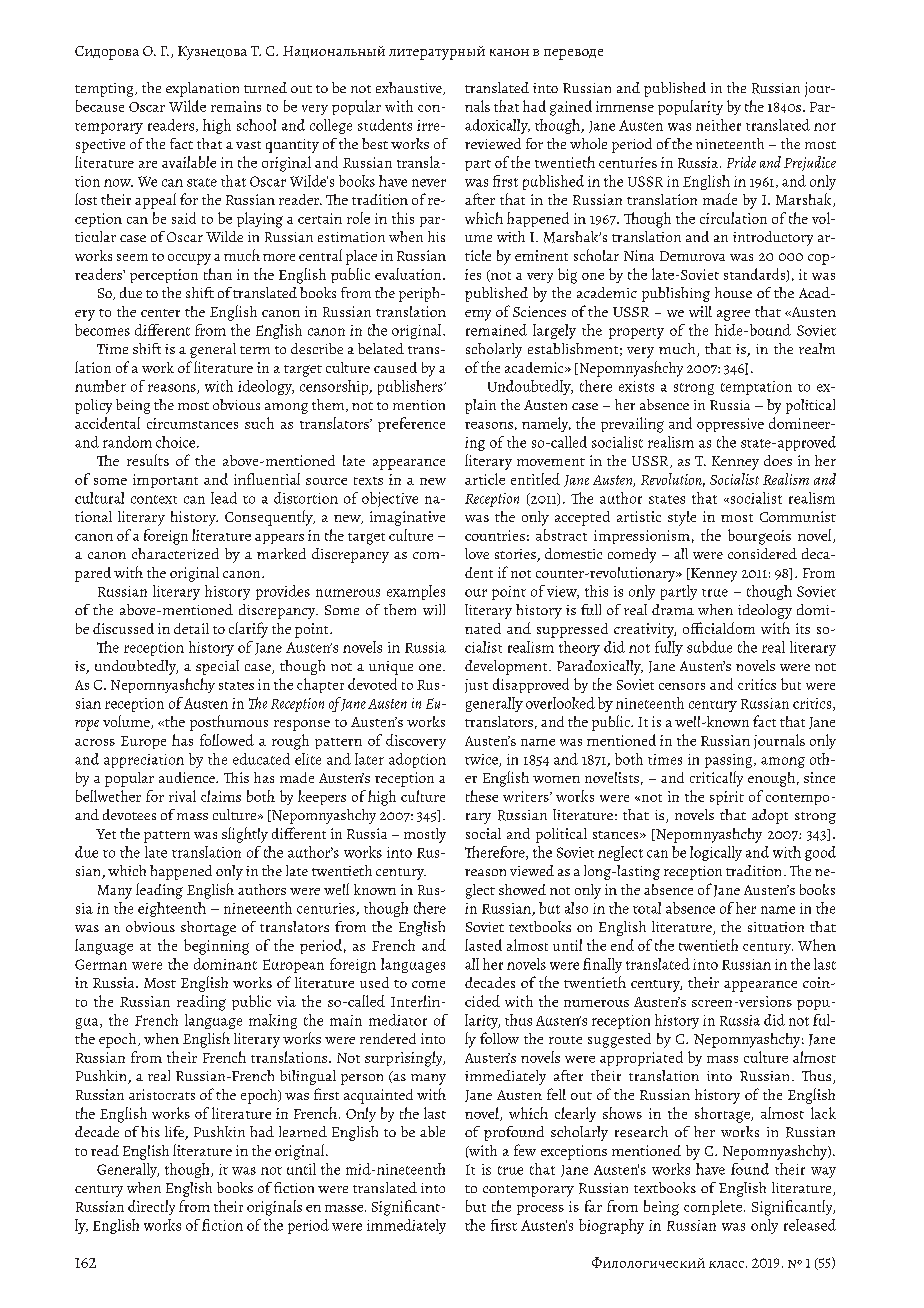 The height and width of the document is (1308, 924). What do you see at coordinates (172, 909) in the document?
I see `eighteenth` at bounding box center [172, 909].
